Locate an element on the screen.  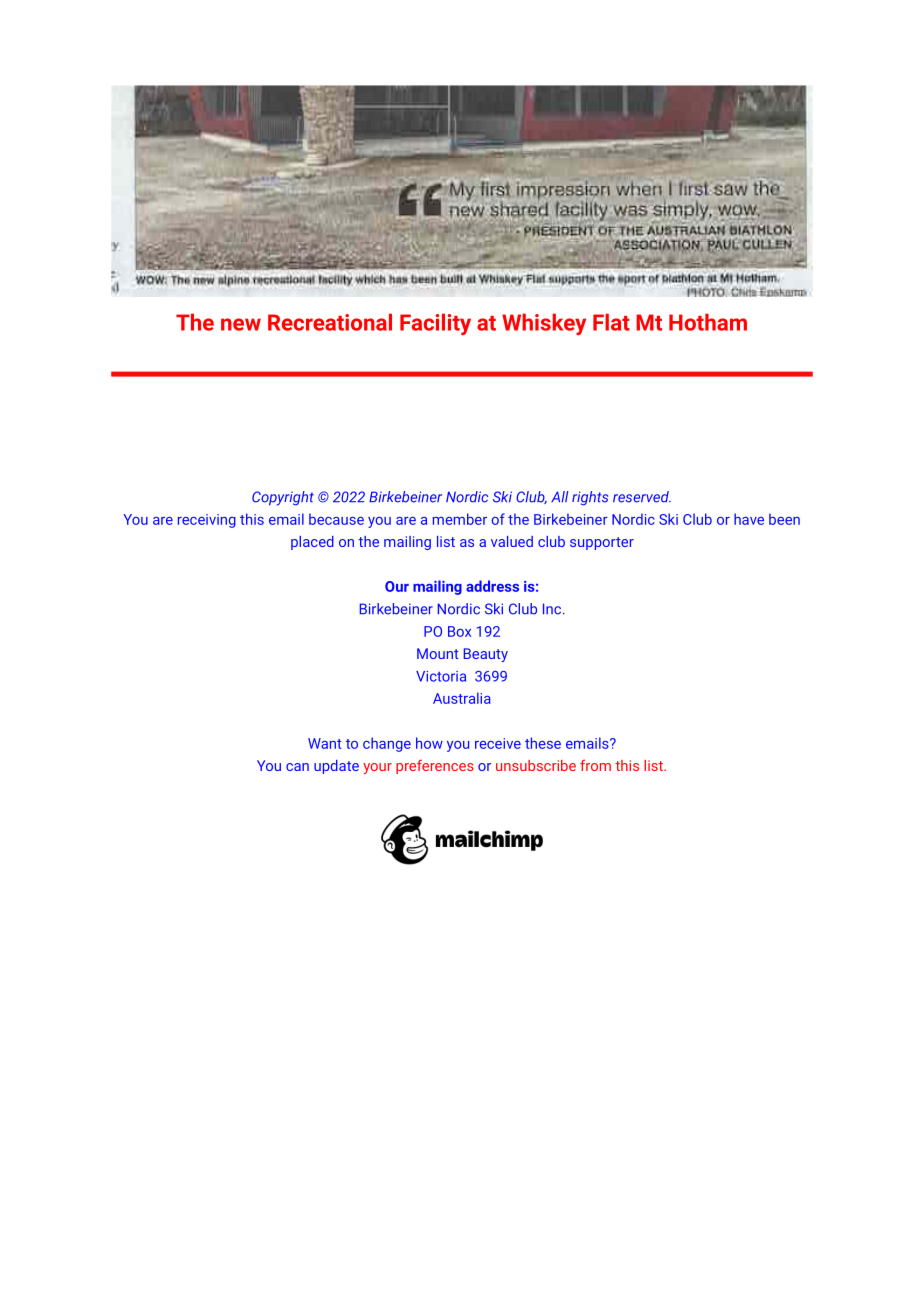
have is located at coordinates (749, 519).
